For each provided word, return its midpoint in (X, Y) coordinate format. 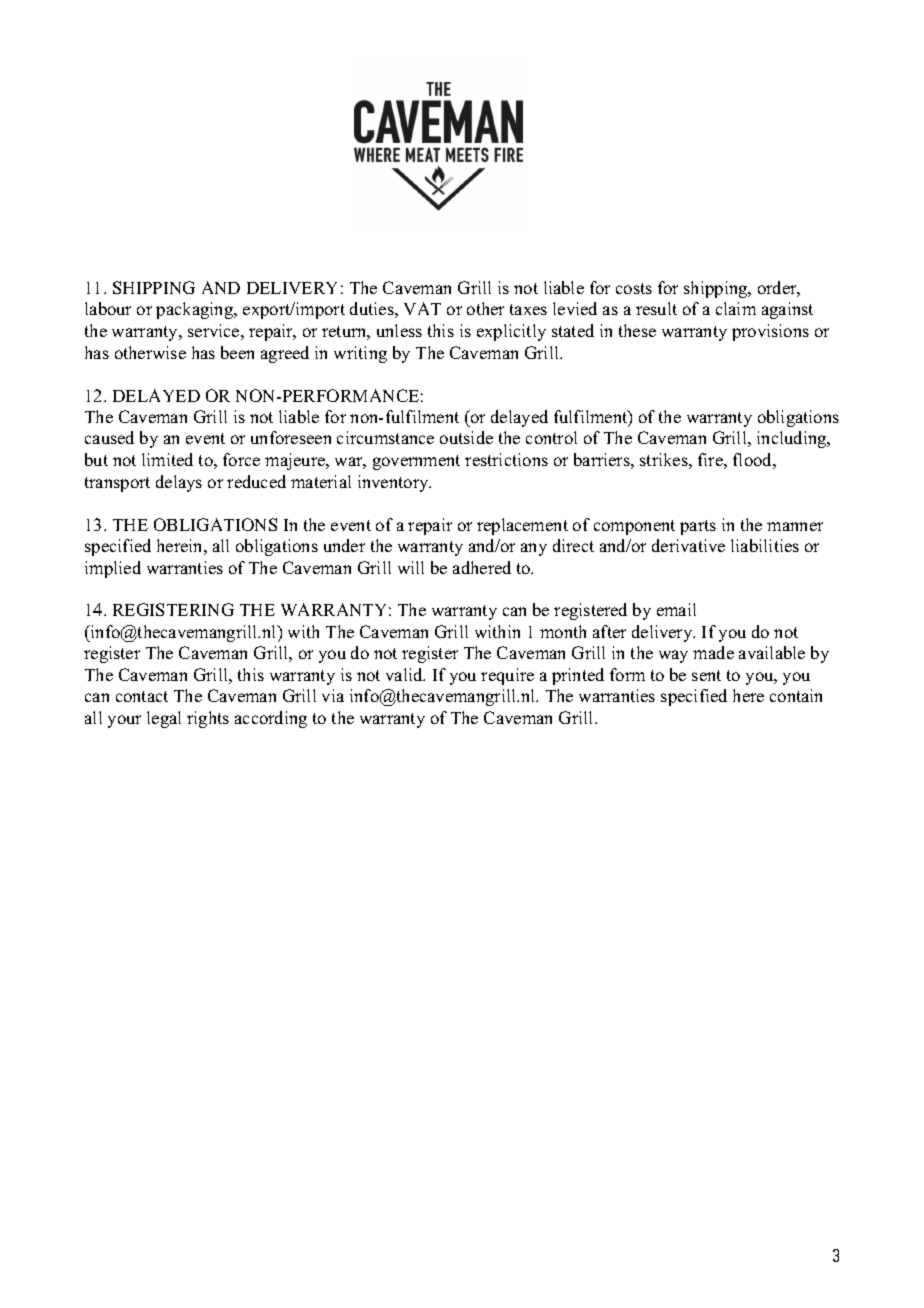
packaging (196, 310)
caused (109, 437)
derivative (688, 545)
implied (113, 569)
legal (164, 719)
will (411, 567)
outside (466, 437)
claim (736, 308)
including (793, 439)
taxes (528, 309)
